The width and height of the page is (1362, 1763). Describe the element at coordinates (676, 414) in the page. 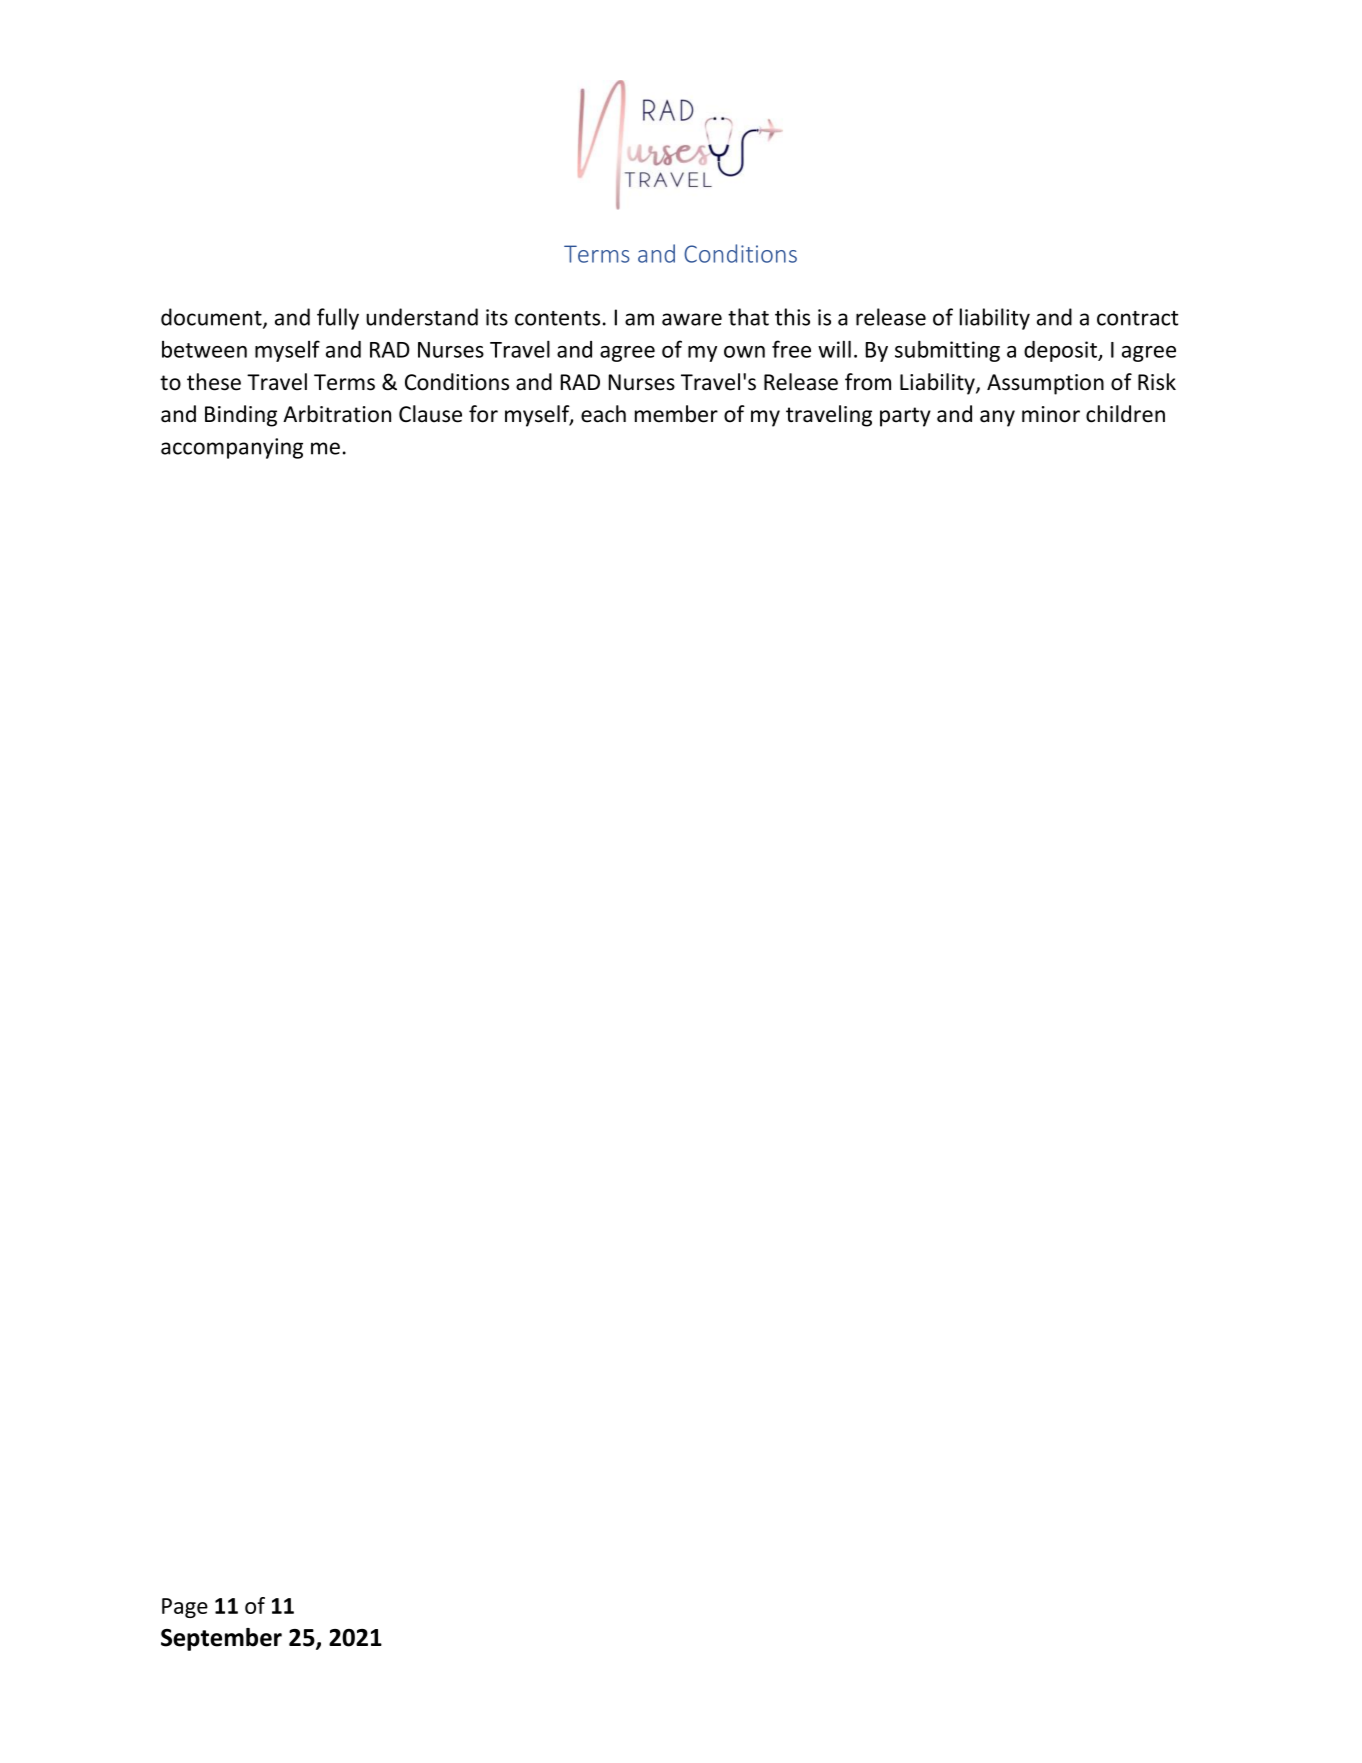

I see `member` at that location.
